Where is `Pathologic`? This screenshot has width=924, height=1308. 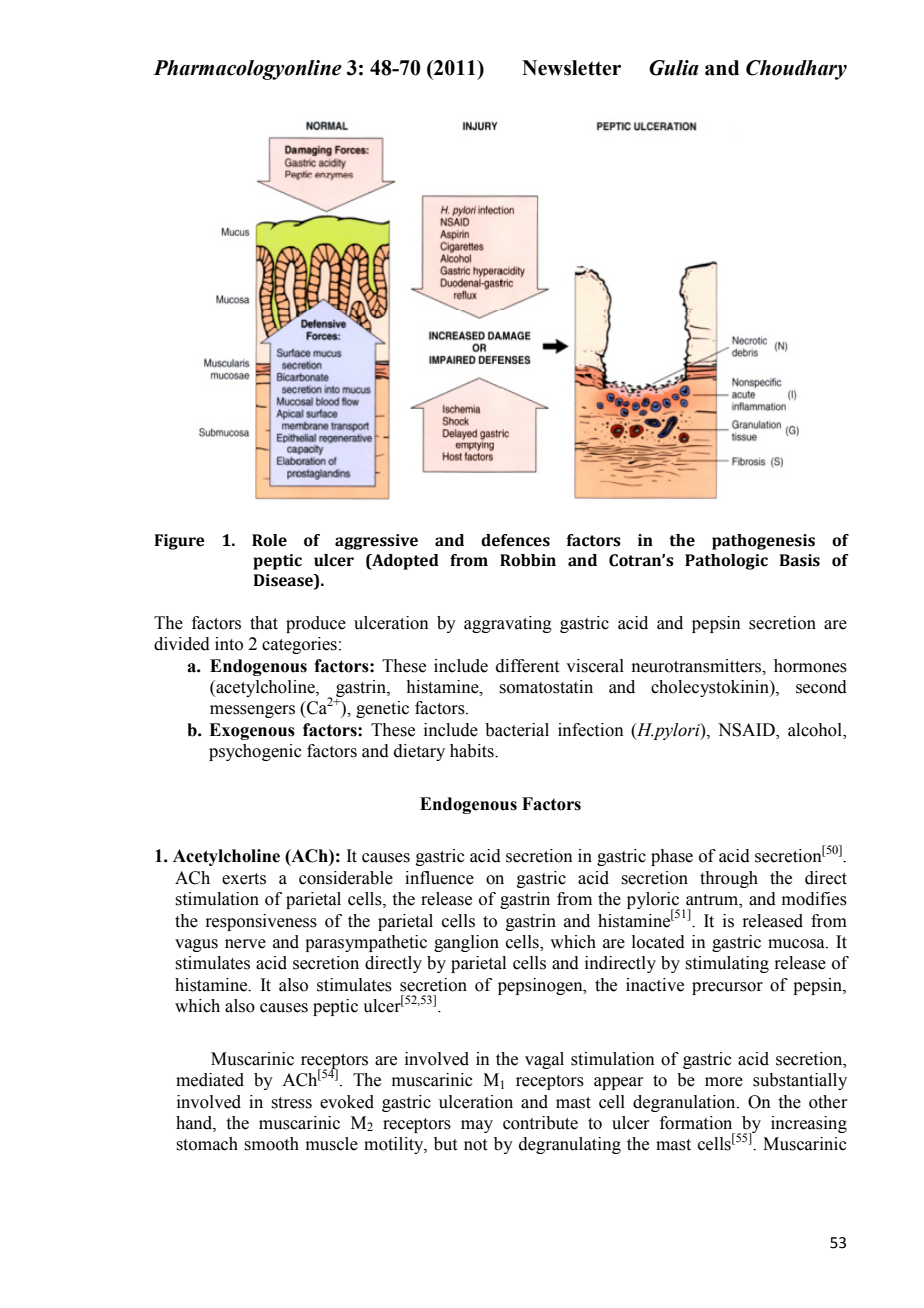
Pathologic is located at coordinates (726, 562).
